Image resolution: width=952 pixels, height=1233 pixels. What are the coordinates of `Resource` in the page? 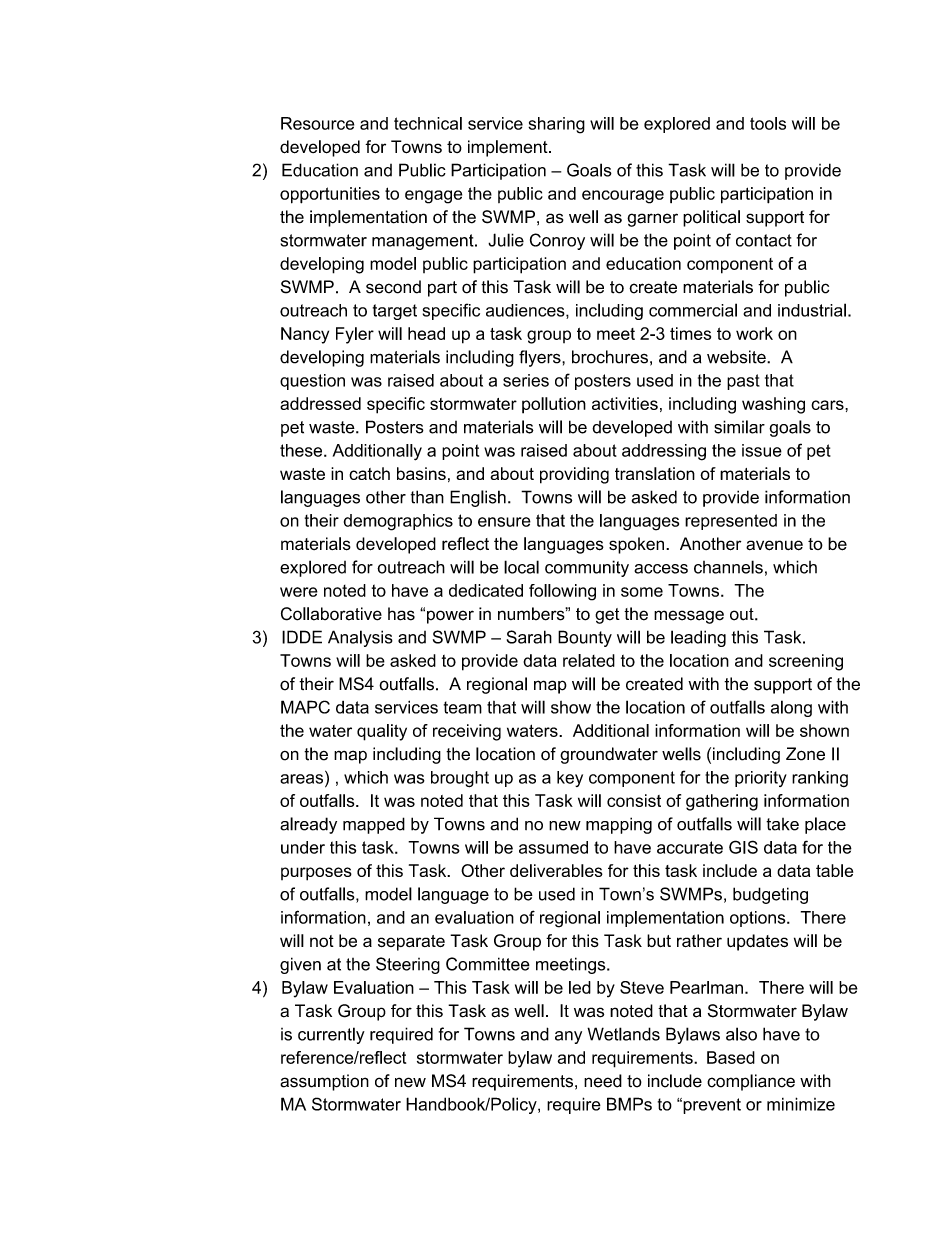 It's located at (317, 123).
